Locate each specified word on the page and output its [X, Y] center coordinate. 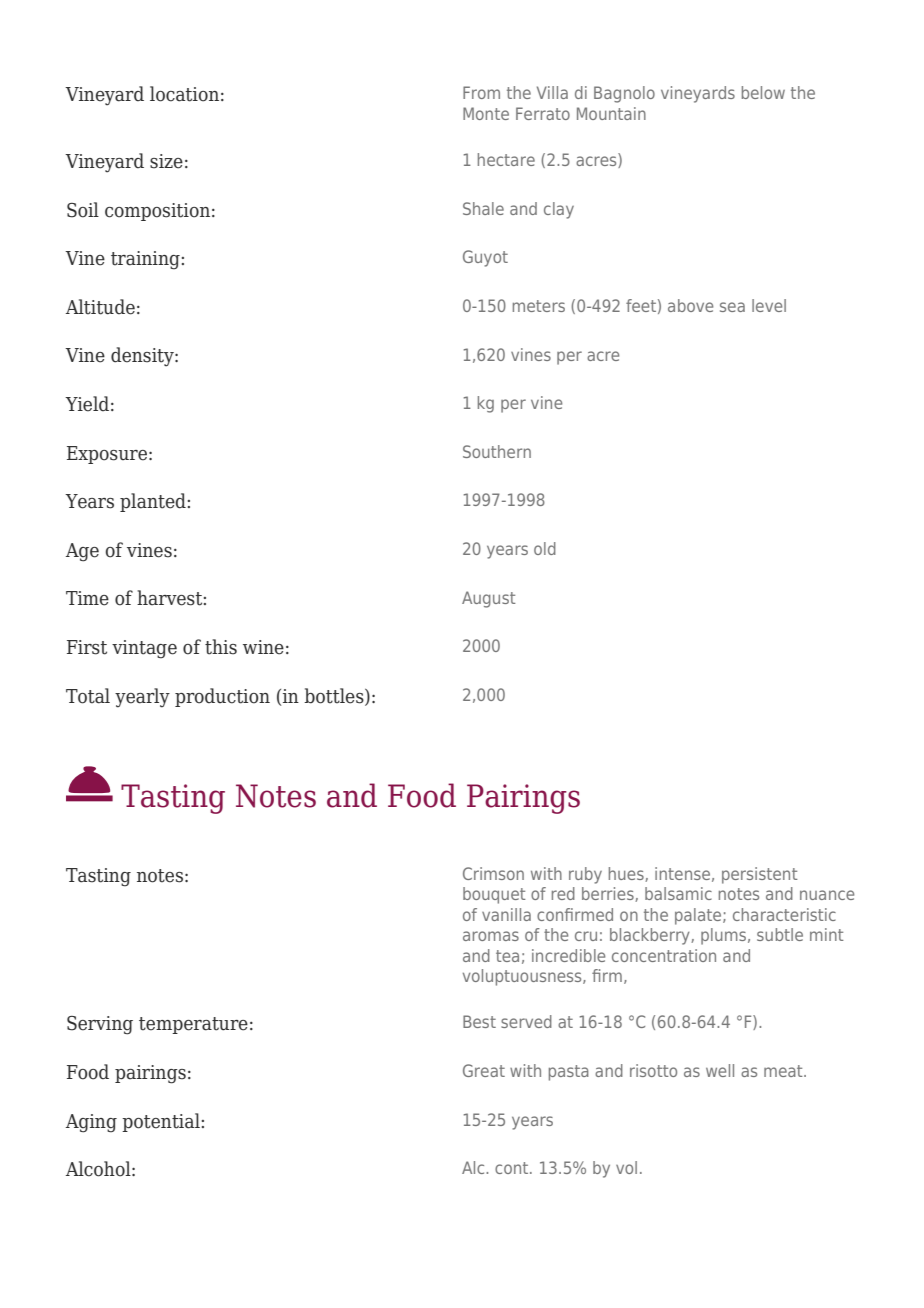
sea [732, 307]
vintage [144, 649]
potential [161, 1122]
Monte [486, 113]
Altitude [100, 307]
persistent [760, 875]
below [763, 92]
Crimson [493, 873]
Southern [497, 451]
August [489, 599]
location [184, 94]
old [545, 548]
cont [513, 1168]
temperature [193, 1025]
